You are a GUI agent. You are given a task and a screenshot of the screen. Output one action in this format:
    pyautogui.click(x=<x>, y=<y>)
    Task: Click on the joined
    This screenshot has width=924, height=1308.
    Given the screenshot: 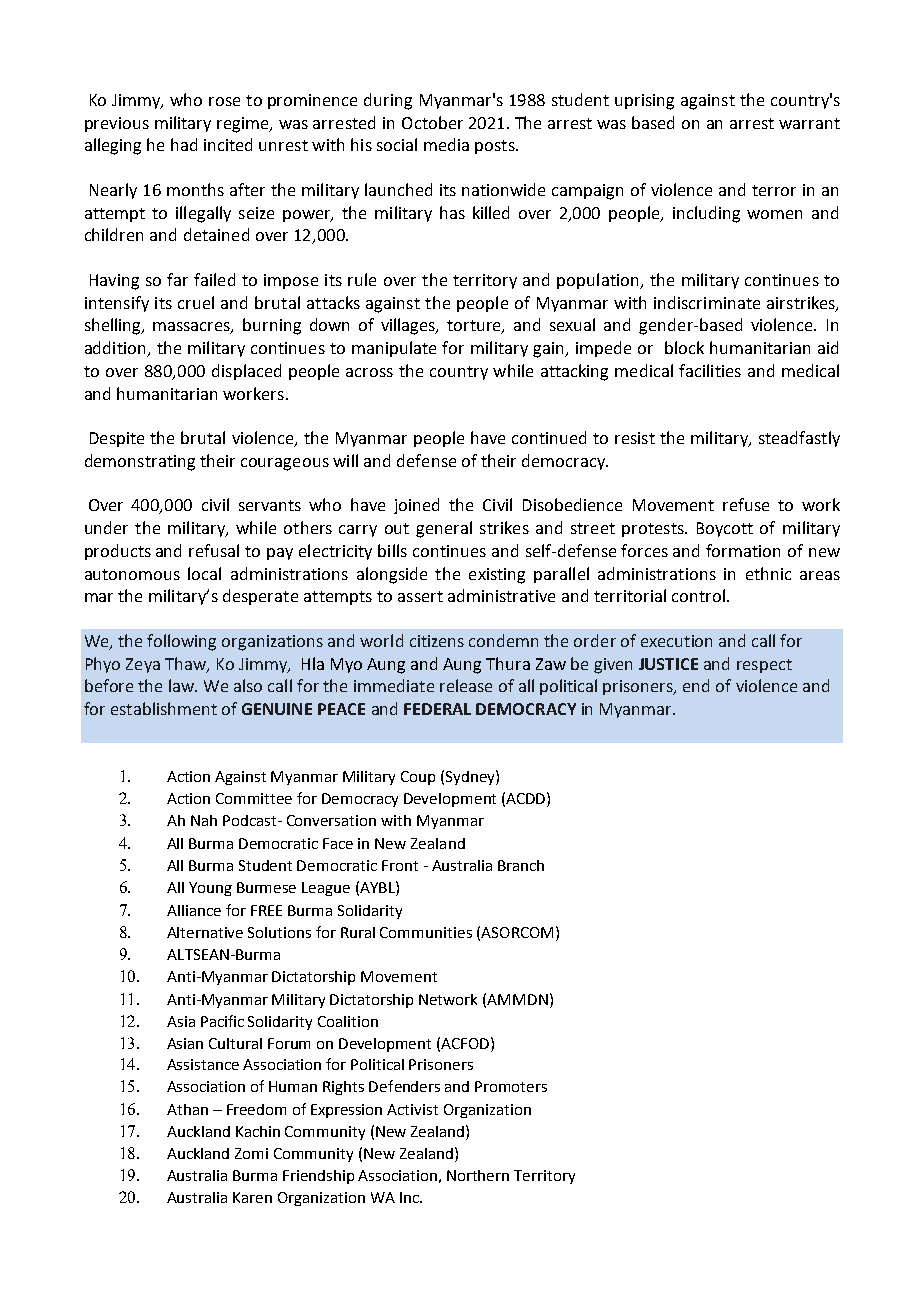 What is the action you would take?
    pyautogui.click(x=416, y=506)
